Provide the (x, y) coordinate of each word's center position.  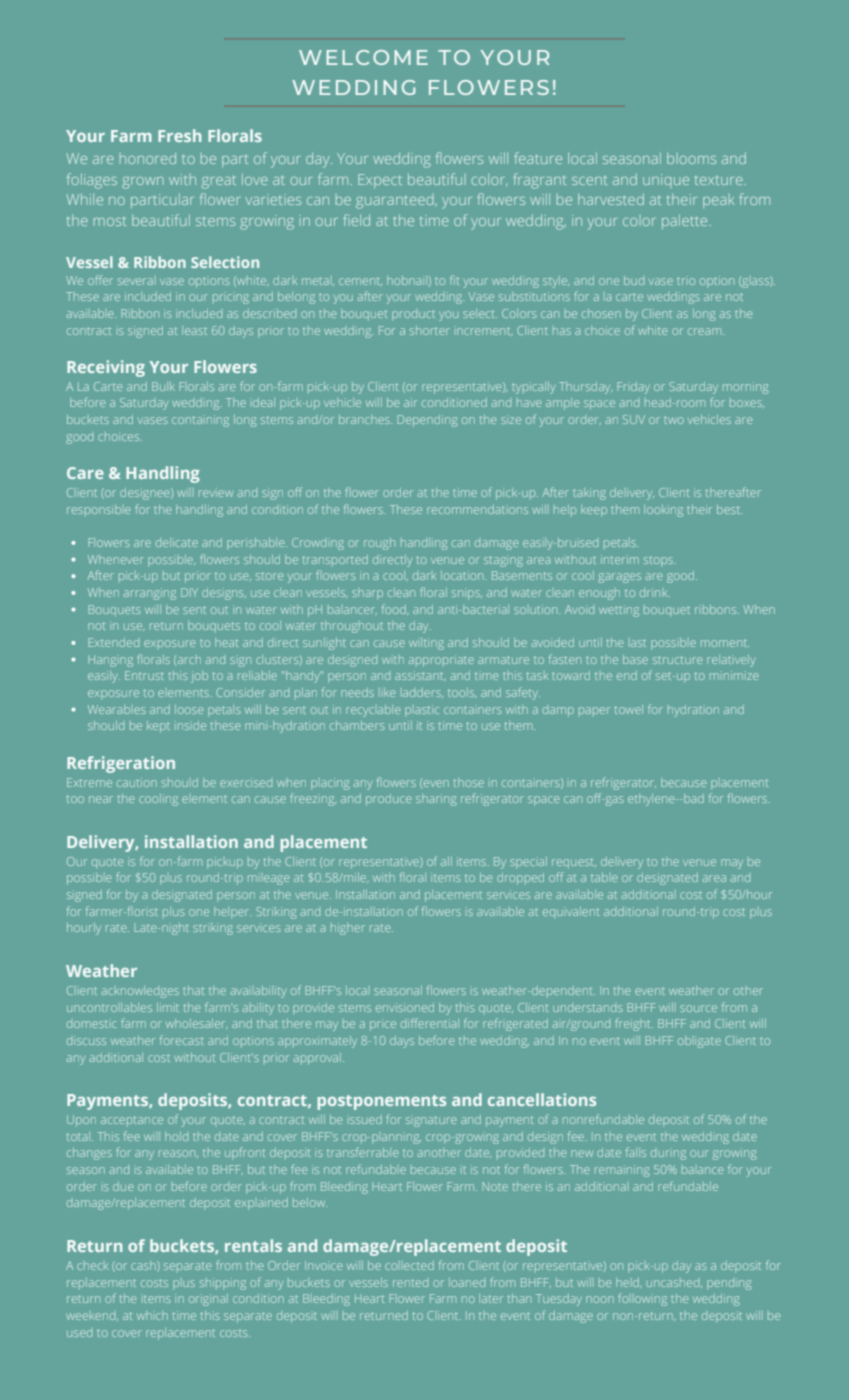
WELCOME (363, 57)
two (674, 420)
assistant (420, 675)
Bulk (163, 386)
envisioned (405, 1007)
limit (168, 1007)
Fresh (179, 135)
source (698, 1008)
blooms (691, 158)
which (152, 1315)
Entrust (144, 675)
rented (410, 1283)
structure (677, 660)
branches (365, 419)
